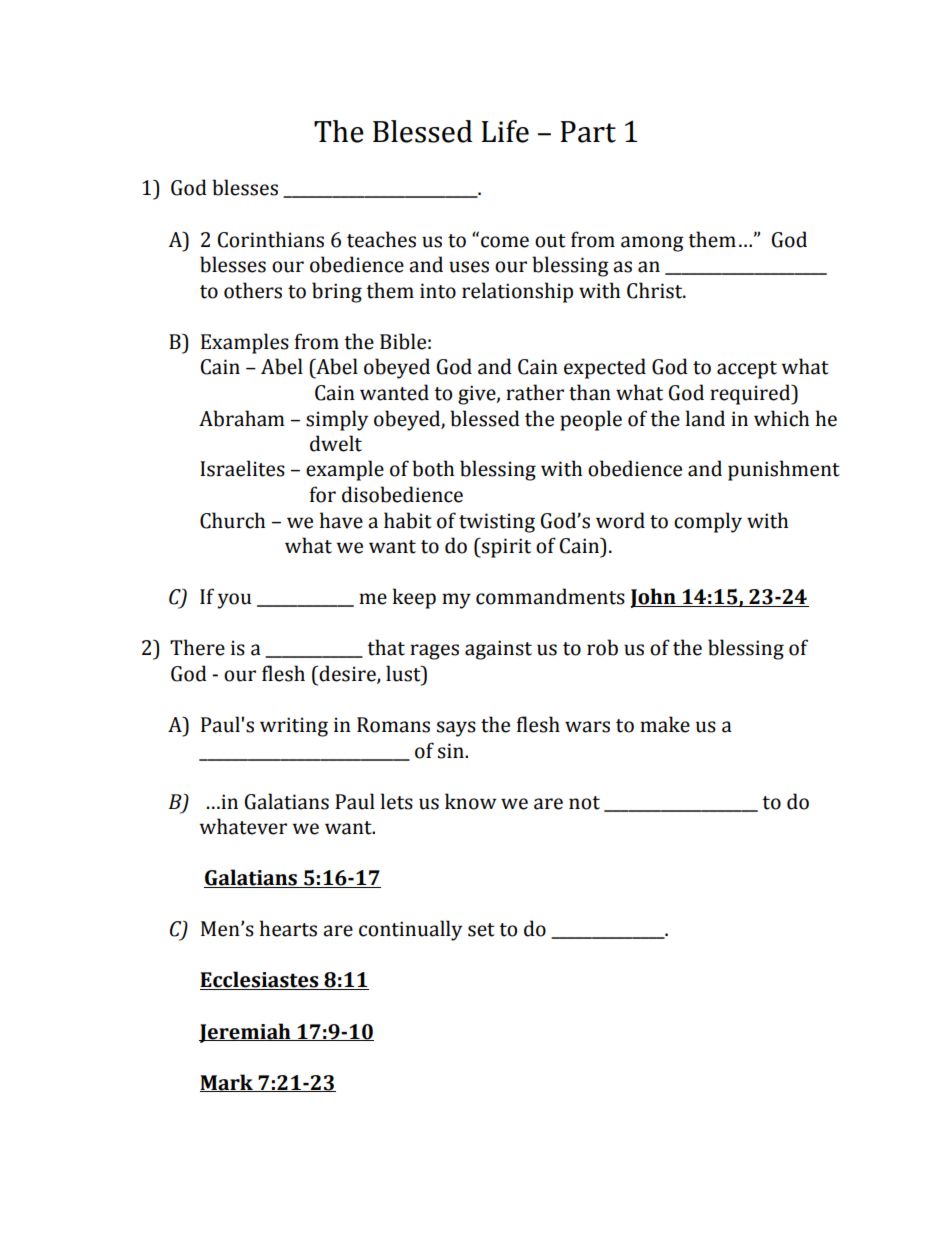 The height and width of the page is (1233, 952). Describe the element at coordinates (246, 1033) in the page. I see `Jeremiah` at that location.
